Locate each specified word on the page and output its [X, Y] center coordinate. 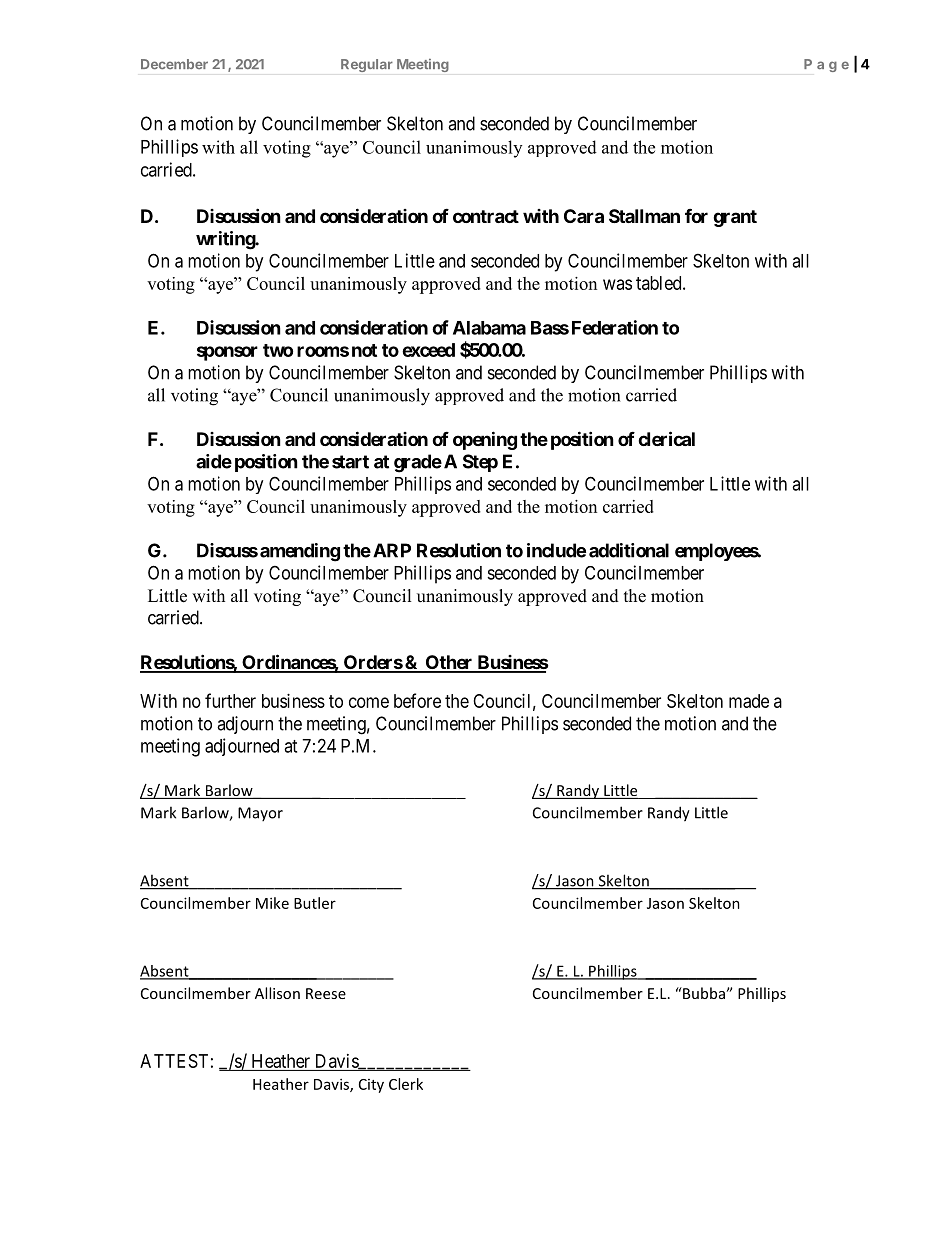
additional [629, 550]
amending [300, 552]
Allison [277, 993]
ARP [392, 550]
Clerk [406, 1084]
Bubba [704, 993]
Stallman [644, 216]
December [174, 64]
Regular [367, 65]
